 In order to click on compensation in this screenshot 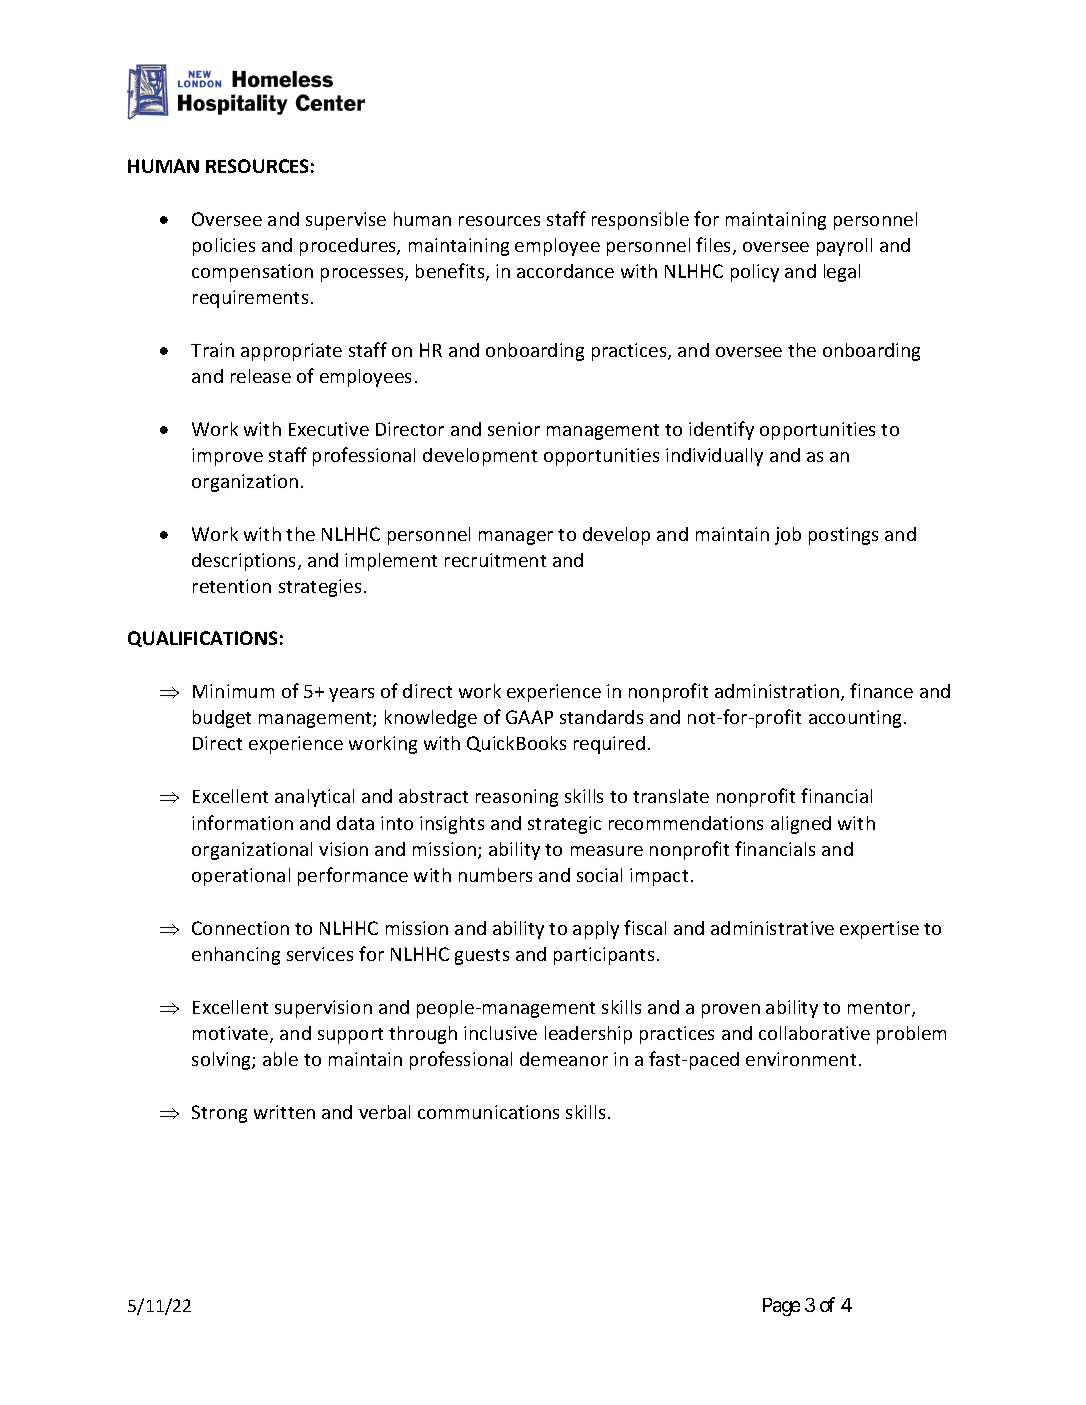, I will do `click(252, 273)`.
